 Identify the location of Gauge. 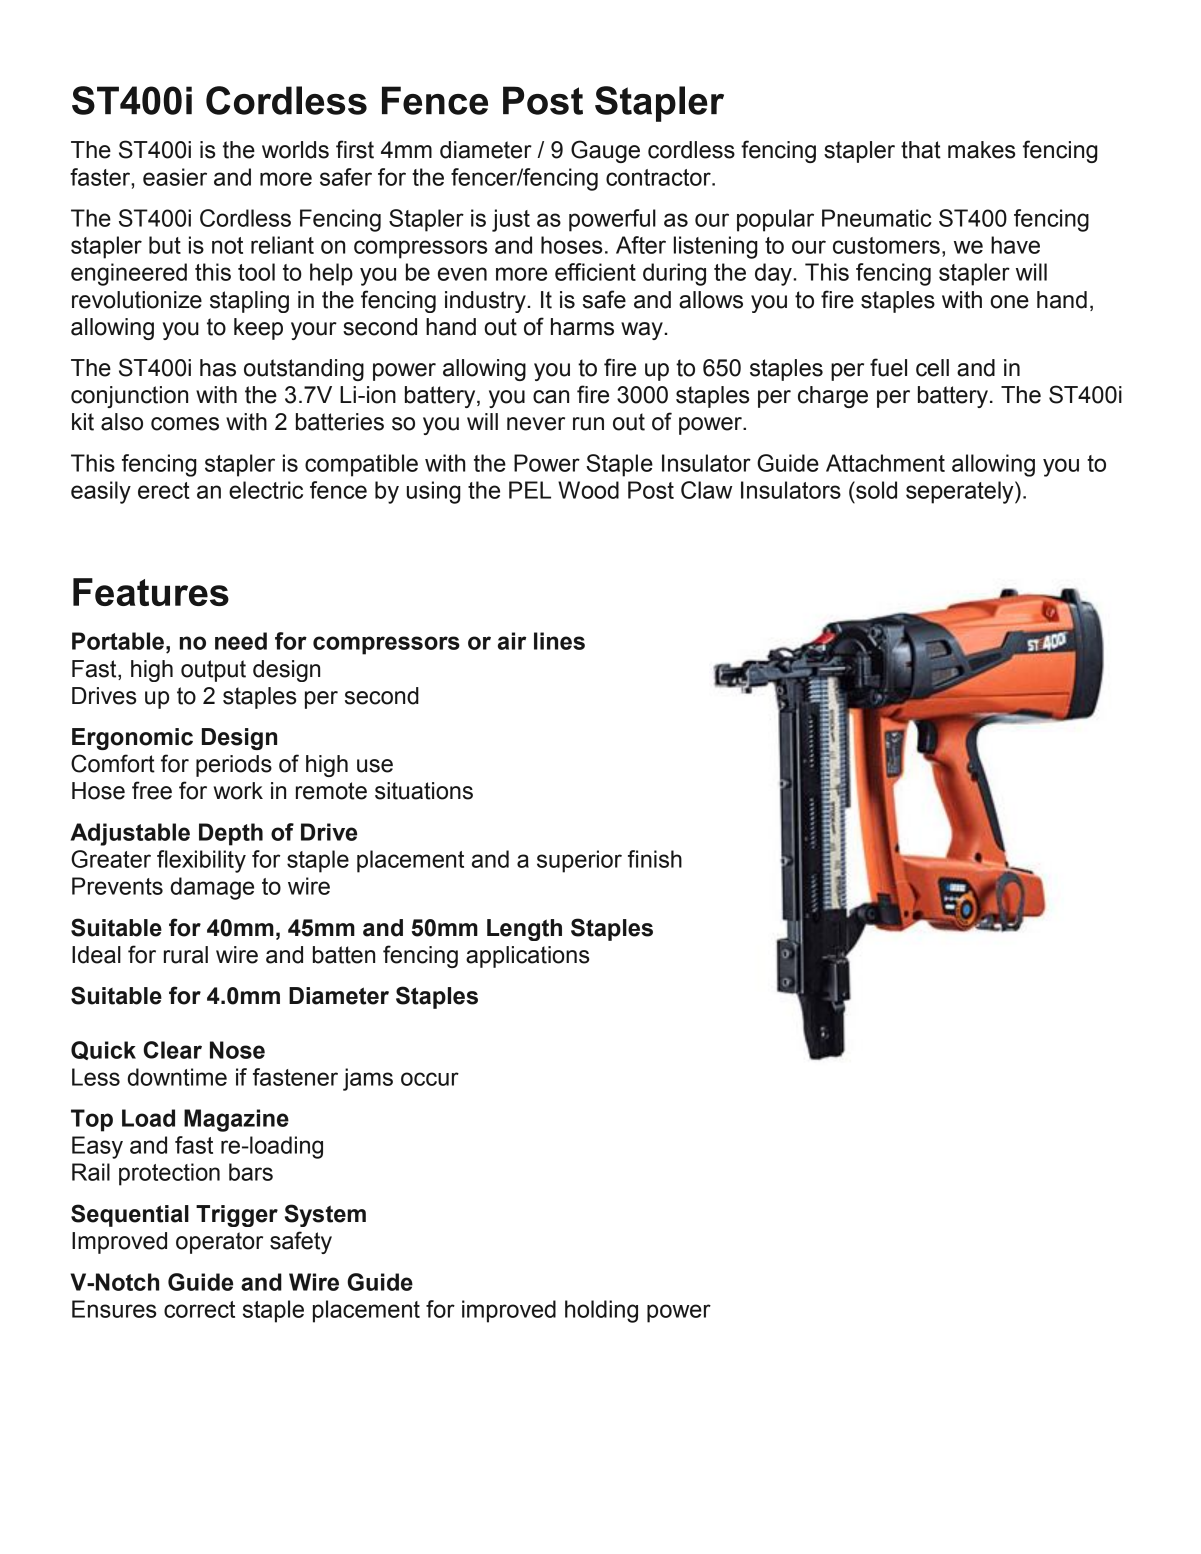
(605, 151).
